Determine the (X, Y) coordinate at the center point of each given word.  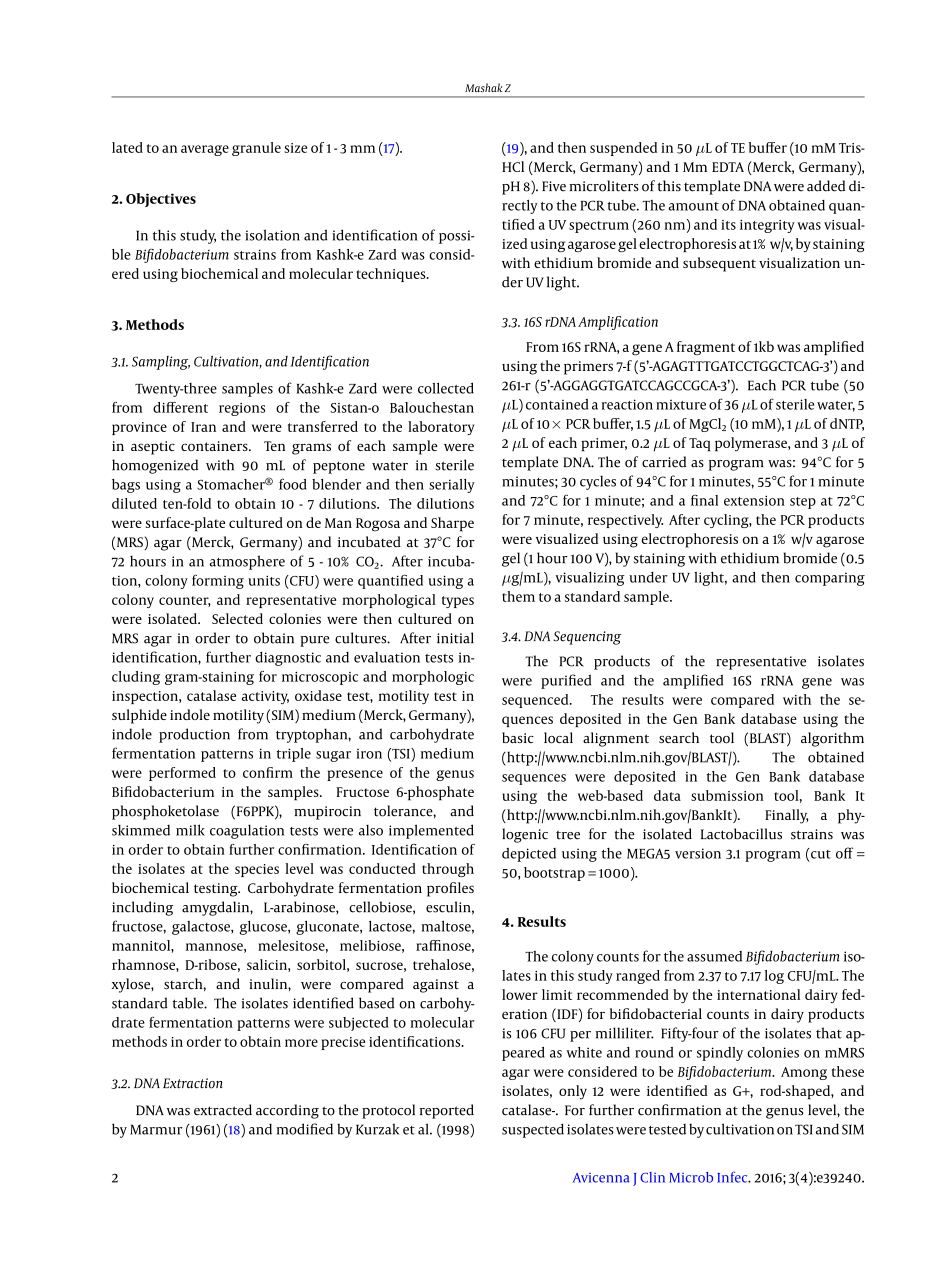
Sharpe (452, 524)
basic (518, 737)
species (257, 870)
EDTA (728, 167)
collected (446, 388)
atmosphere (247, 562)
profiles (450, 889)
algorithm (832, 739)
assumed (714, 956)
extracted (223, 1110)
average (205, 150)
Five (554, 186)
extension (754, 500)
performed (182, 774)
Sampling (161, 363)
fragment (706, 348)
